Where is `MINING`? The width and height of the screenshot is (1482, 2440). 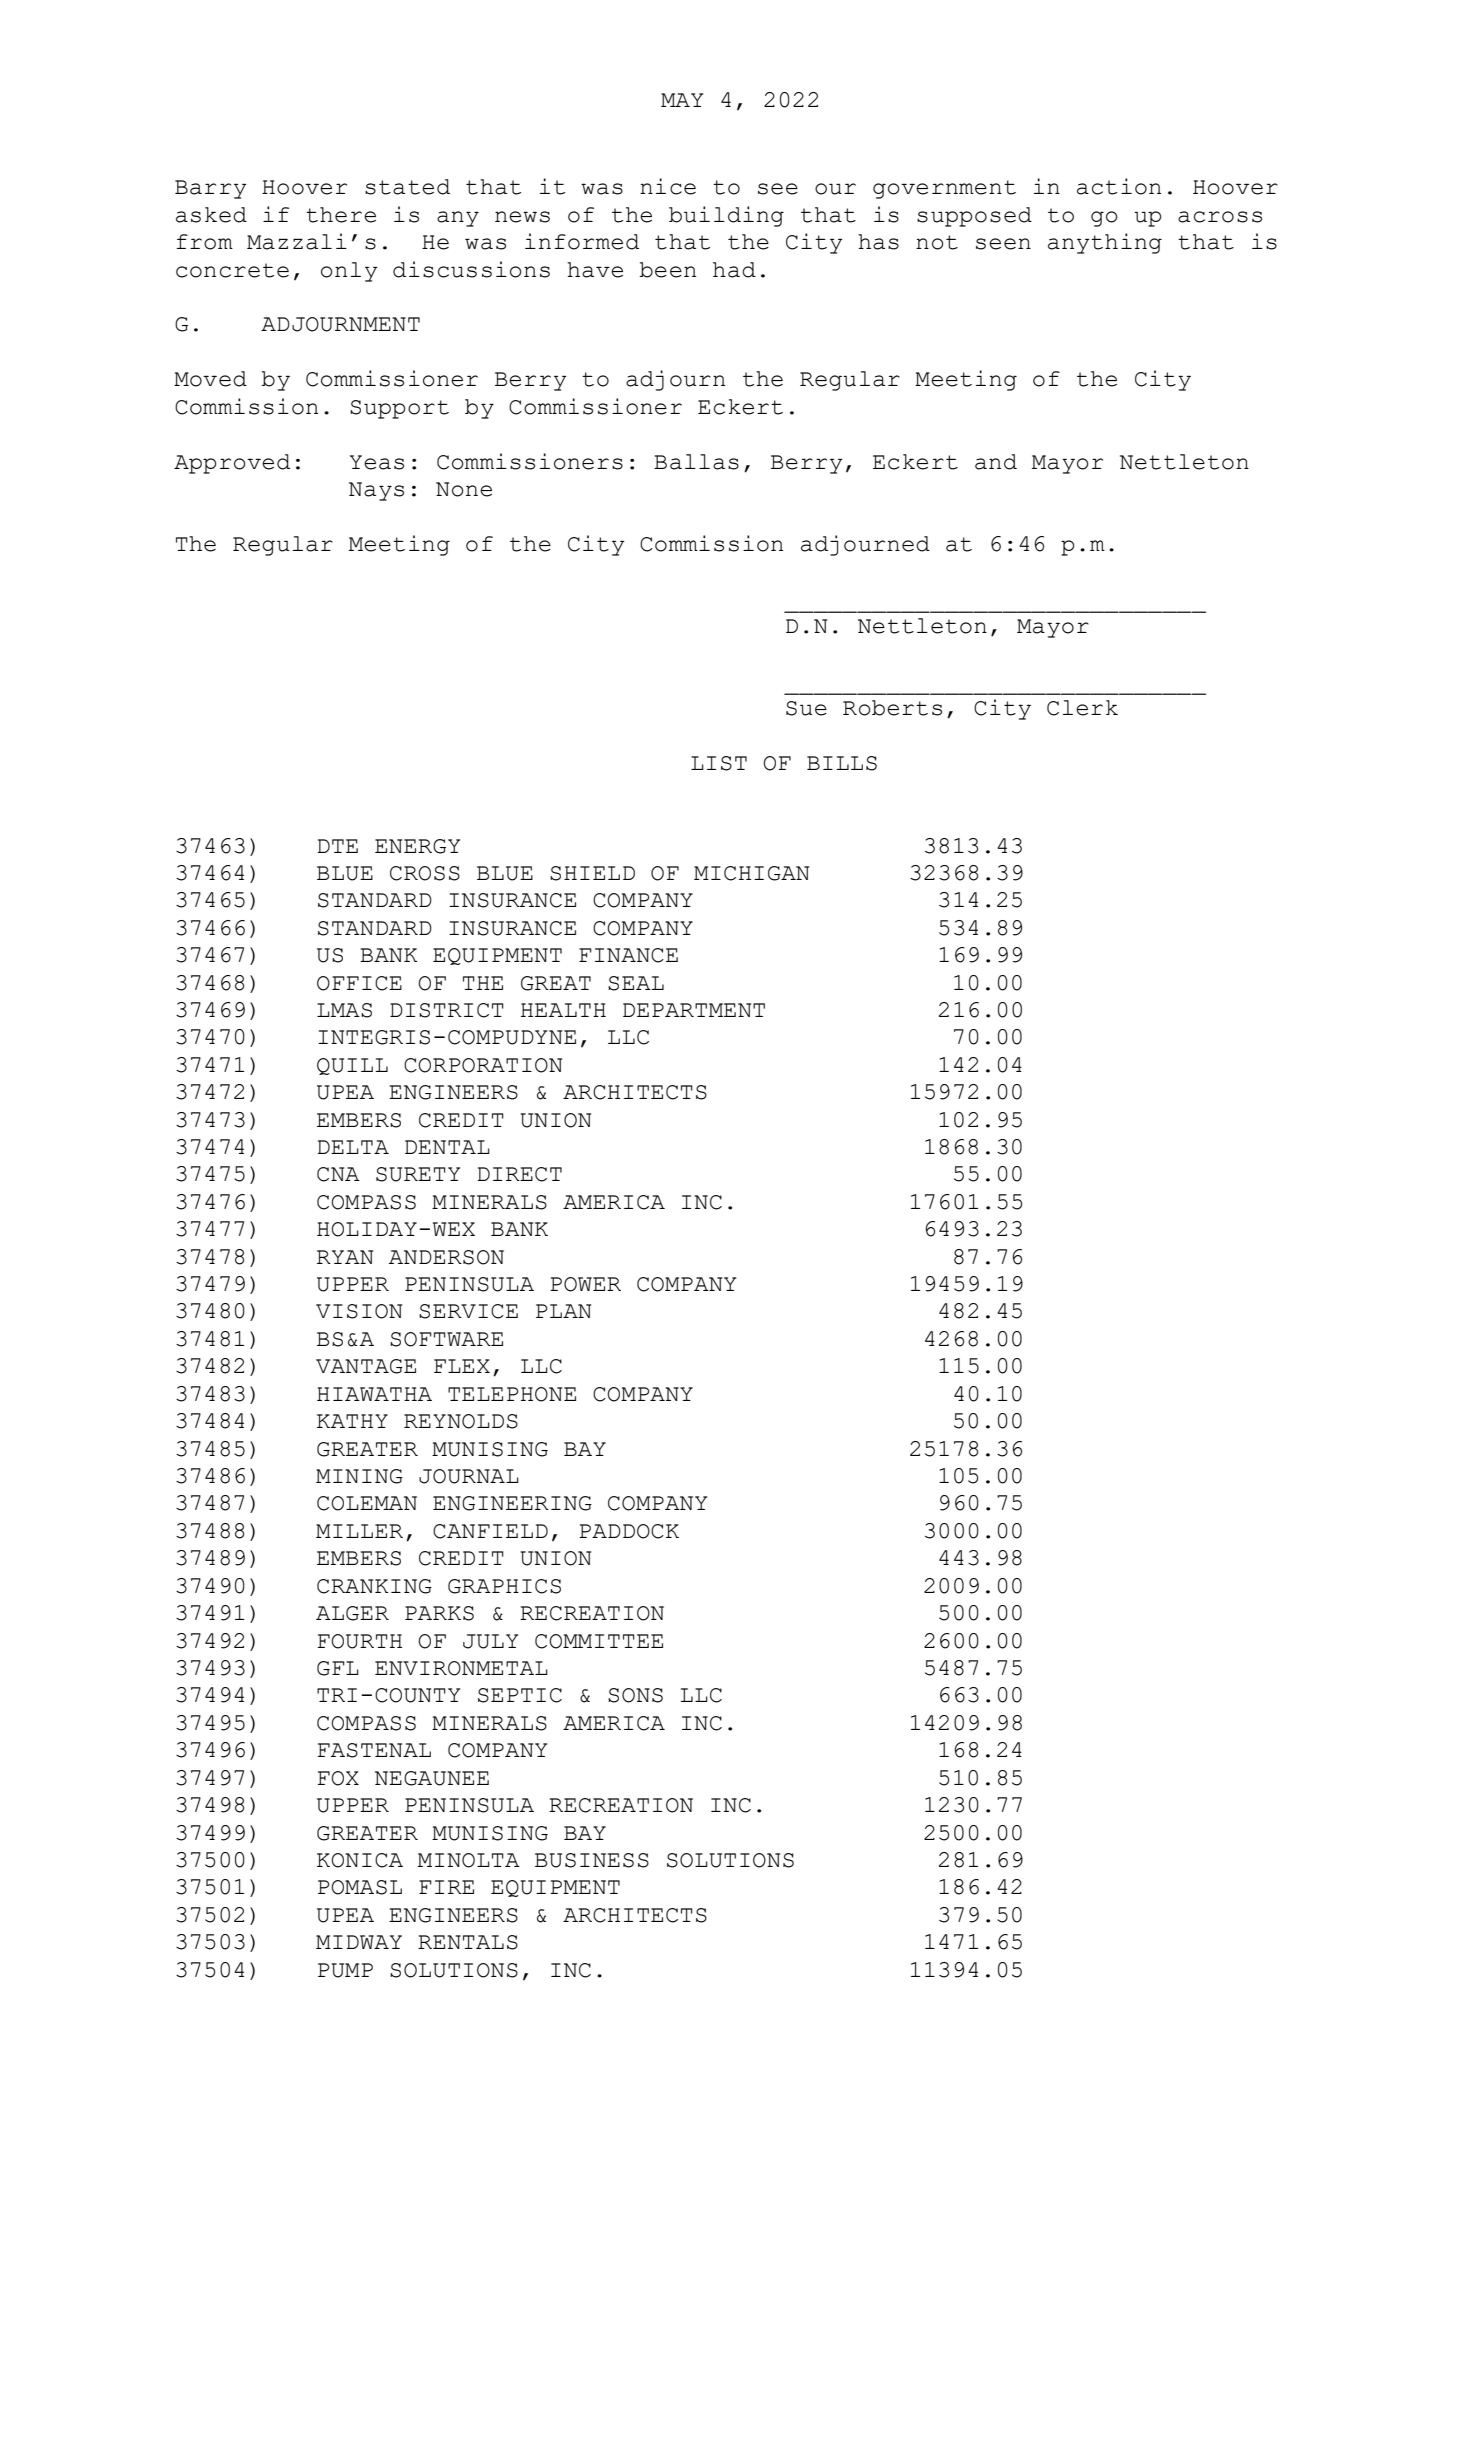
MINING is located at coordinates (359, 1476).
